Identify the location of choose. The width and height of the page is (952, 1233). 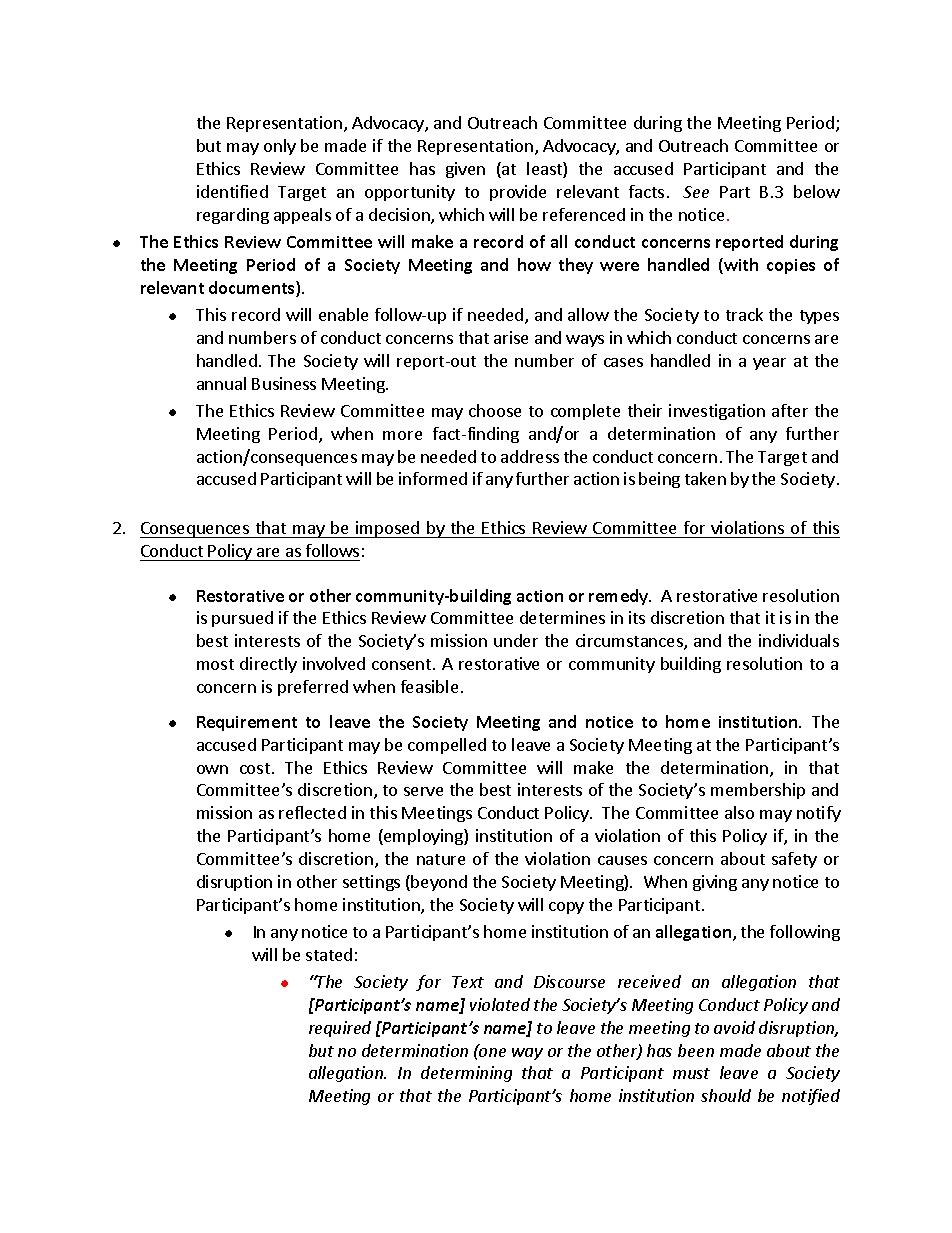
(495, 410).
